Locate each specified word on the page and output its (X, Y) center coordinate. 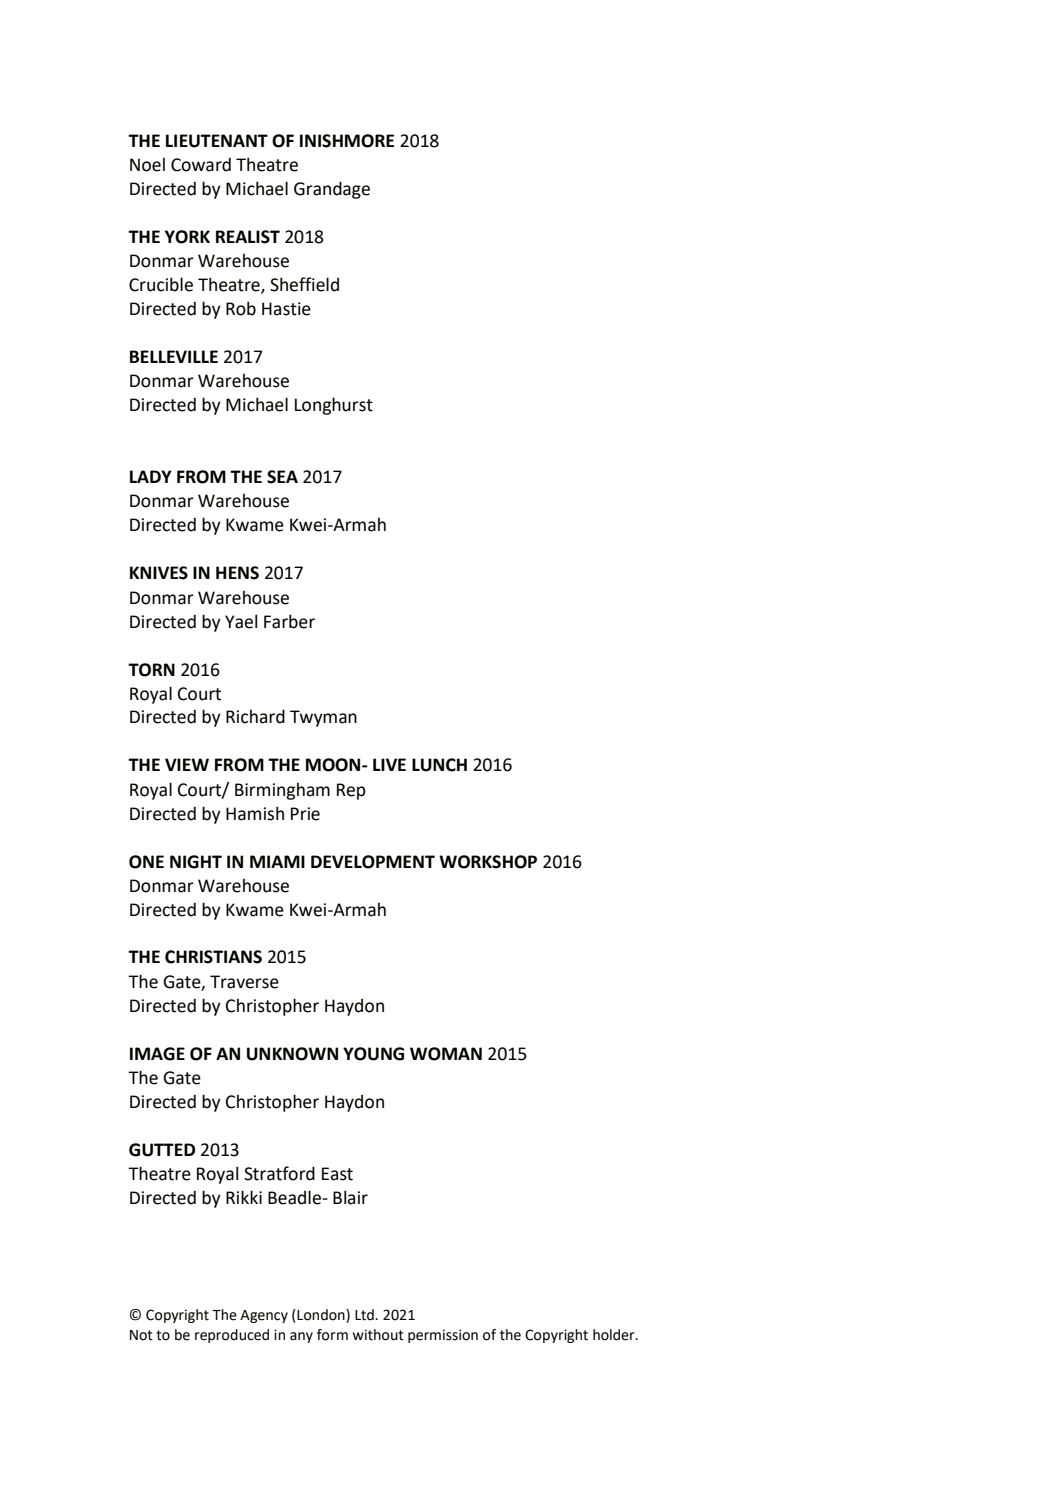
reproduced (232, 1336)
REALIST (248, 237)
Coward (201, 164)
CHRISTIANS (213, 957)
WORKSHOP (488, 862)
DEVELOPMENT (373, 862)
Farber (289, 621)
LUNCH (439, 765)
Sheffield (304, 284)
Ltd (364, 1315)
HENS (237, 573)
